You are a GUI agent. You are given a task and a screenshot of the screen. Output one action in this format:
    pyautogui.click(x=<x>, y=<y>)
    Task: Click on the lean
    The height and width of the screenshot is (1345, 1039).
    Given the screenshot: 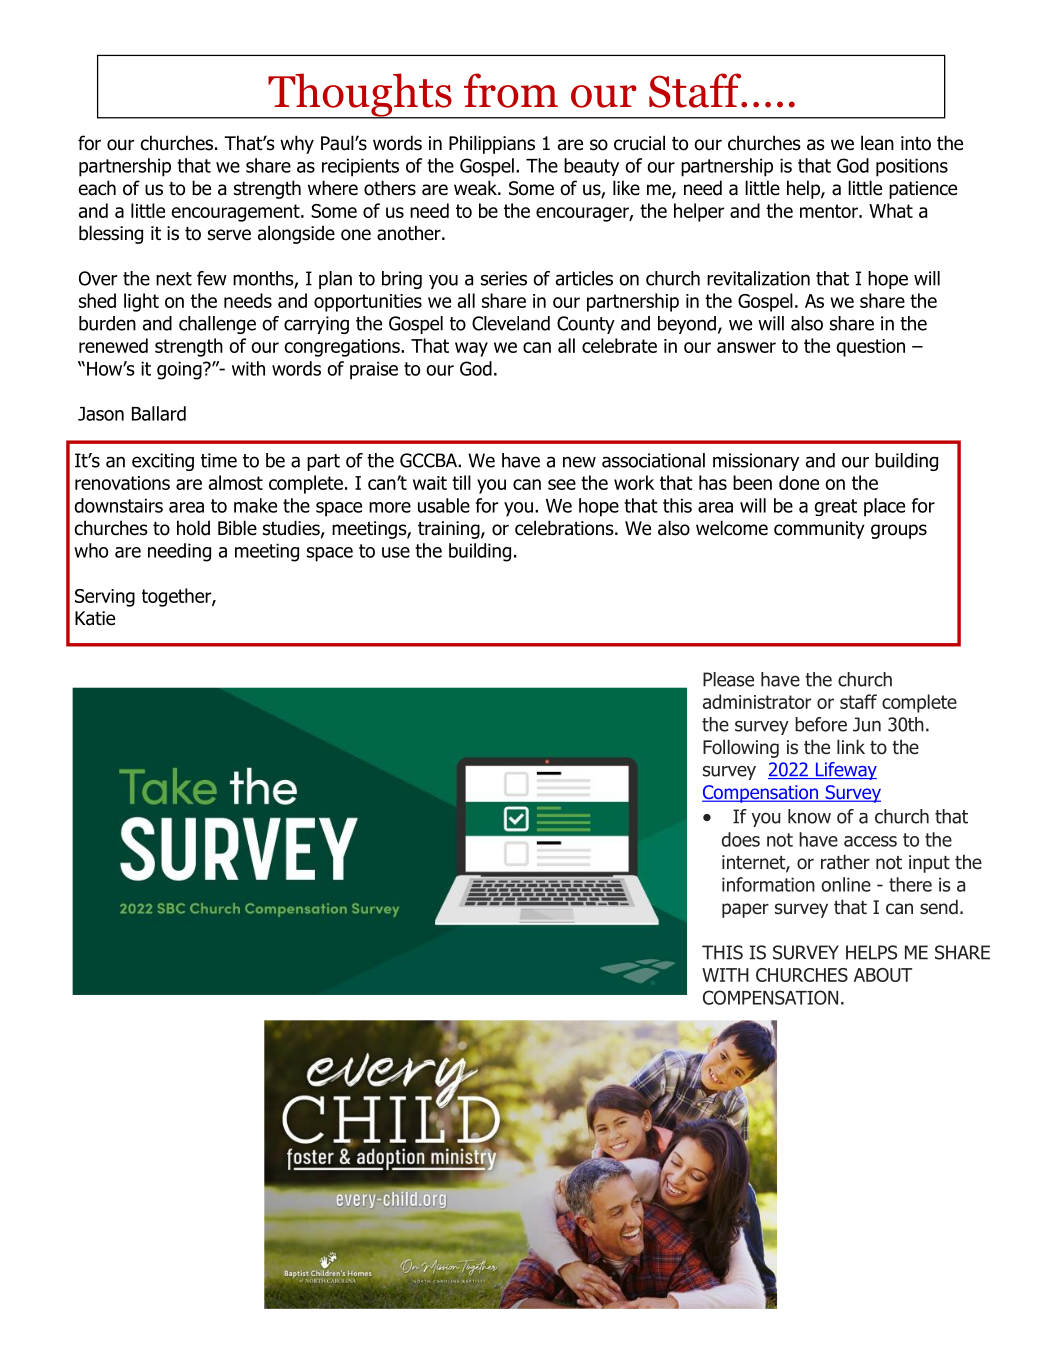 What is the action you would take?
    pyautogui.click(x=877, y=143)
